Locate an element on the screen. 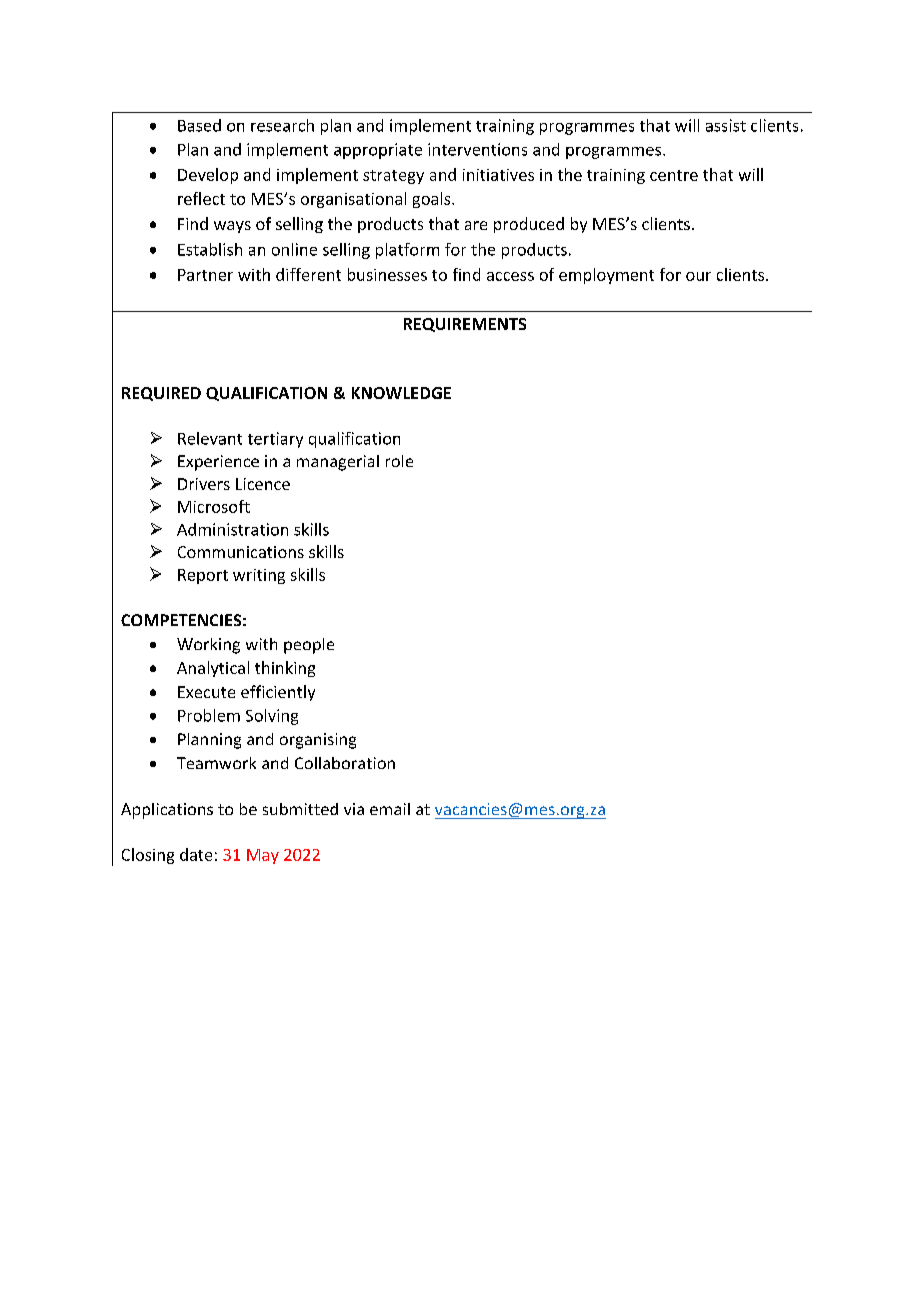 This screenshot has width=924, height=1308. via is located at coordinates (354, 809).
